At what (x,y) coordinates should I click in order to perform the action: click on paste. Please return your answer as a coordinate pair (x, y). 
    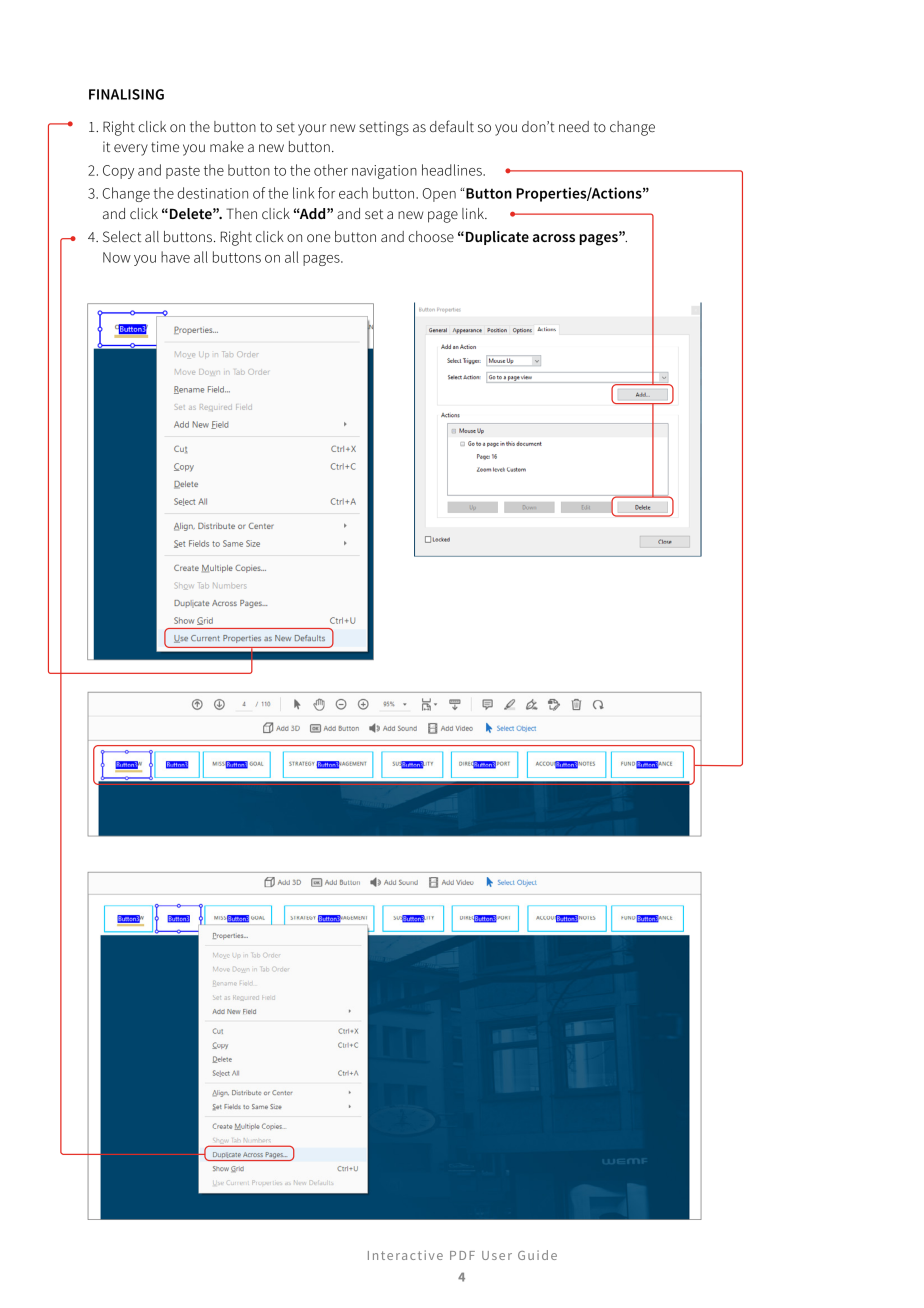
    Looking at the image, I should click on (183, 172).
